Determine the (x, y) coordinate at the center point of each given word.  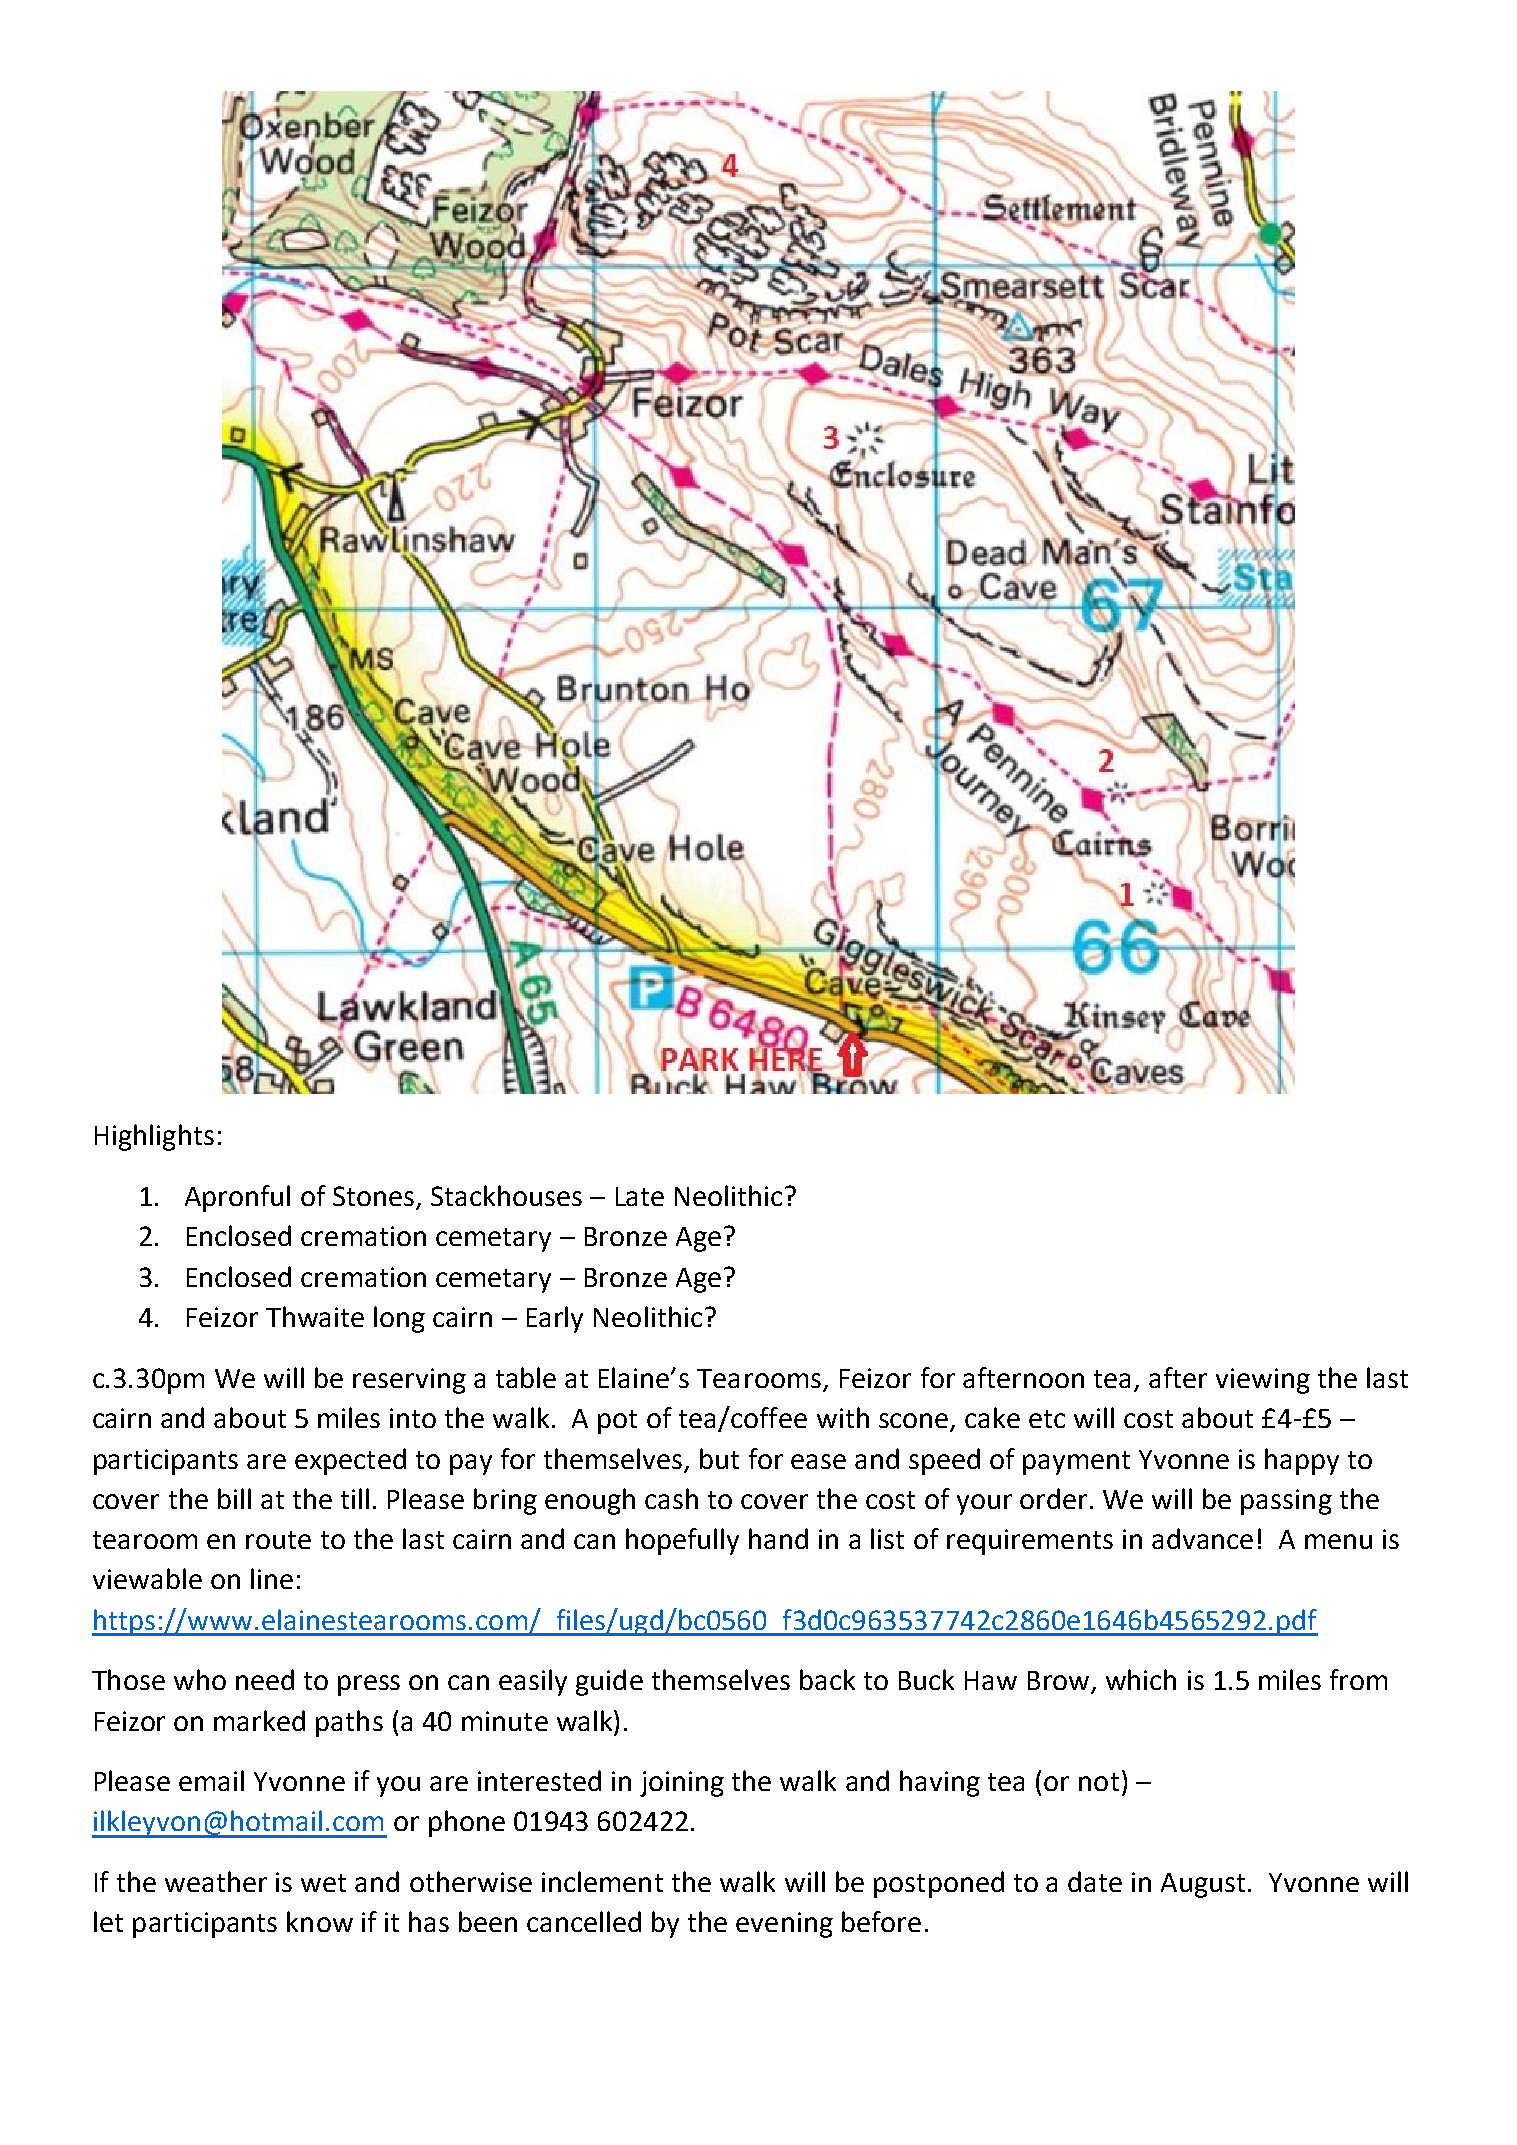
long (399, 1319)
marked (259, 1720)
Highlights (154, 1137)
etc (1047, 1419)
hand (778, 1538)
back (827, 1679)
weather (216, 1881)
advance (1202, 1538)
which (1141, 1679)
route (278, 1540)
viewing (1263, 1381)
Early (555, 1319)
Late (640, 1196)
